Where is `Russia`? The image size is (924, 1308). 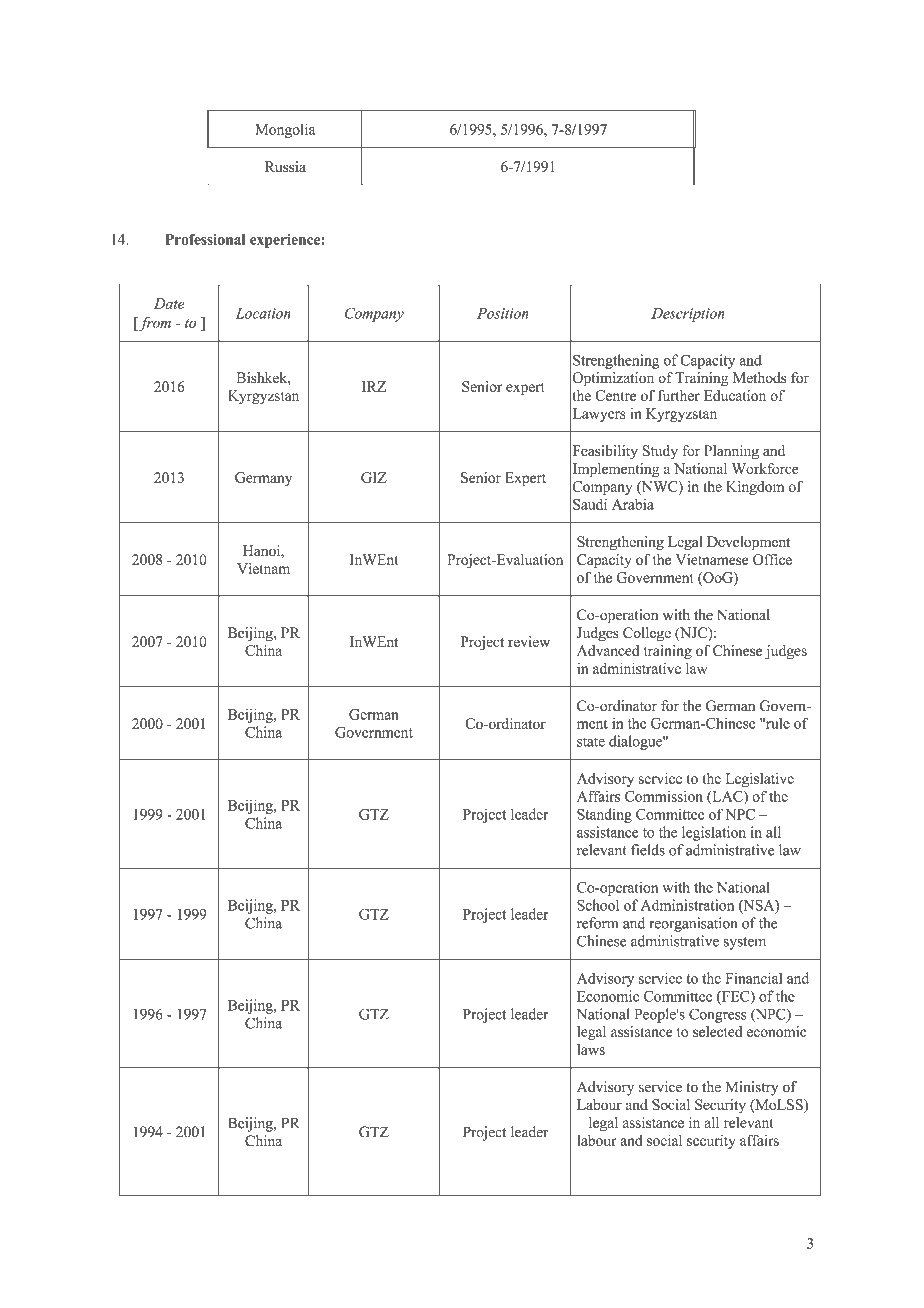
Russia is located at coordinates (285, 166).
